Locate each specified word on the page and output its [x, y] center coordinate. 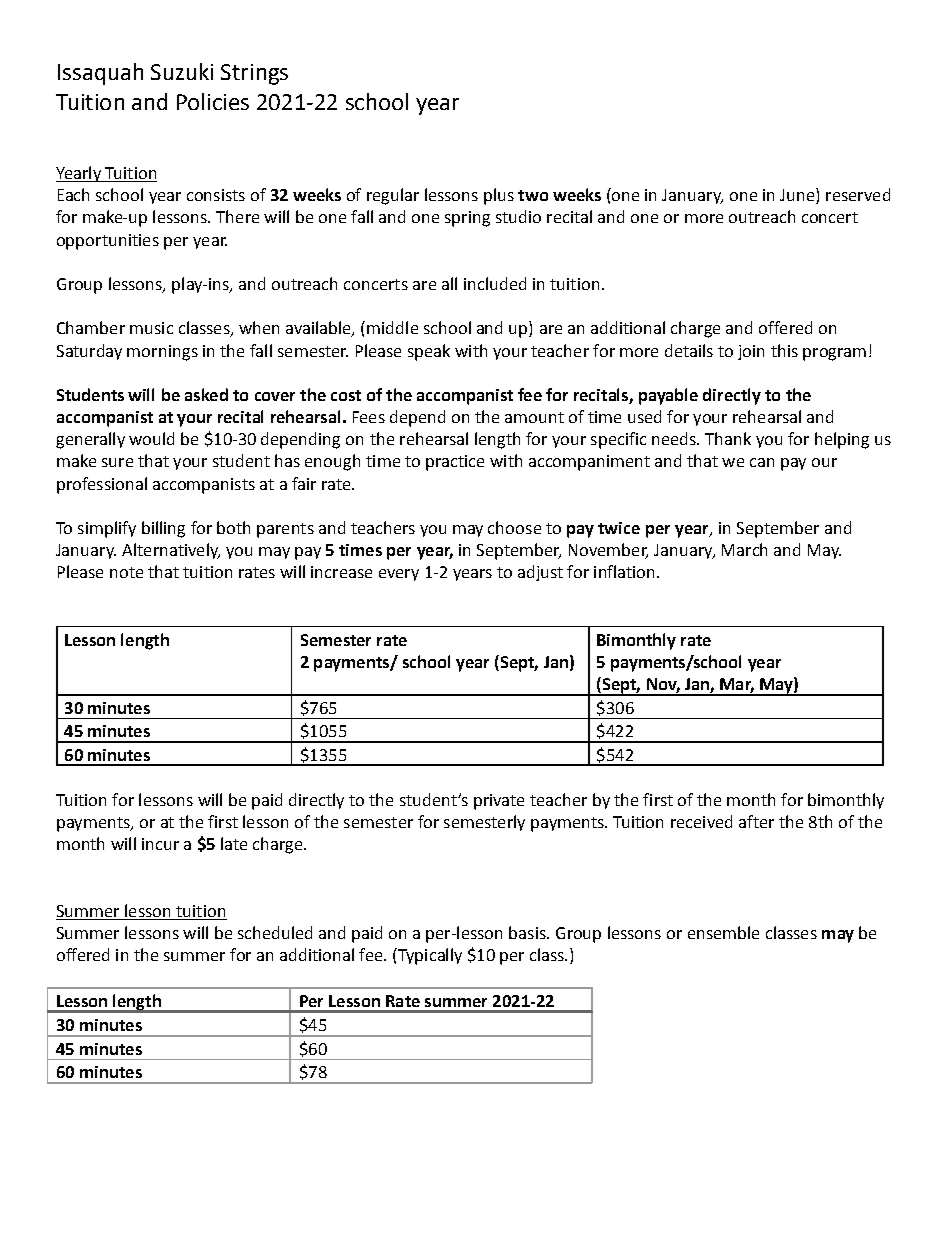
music [151, 328]
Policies [213, 101]
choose [514, 527]
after [756, 821]
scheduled [275, 932]
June [798, 196]
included [495, 283]
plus [499, 196]
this [784, 350]
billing [163, 529]
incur [160, 844]
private [499, 802]
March [744, 549]
